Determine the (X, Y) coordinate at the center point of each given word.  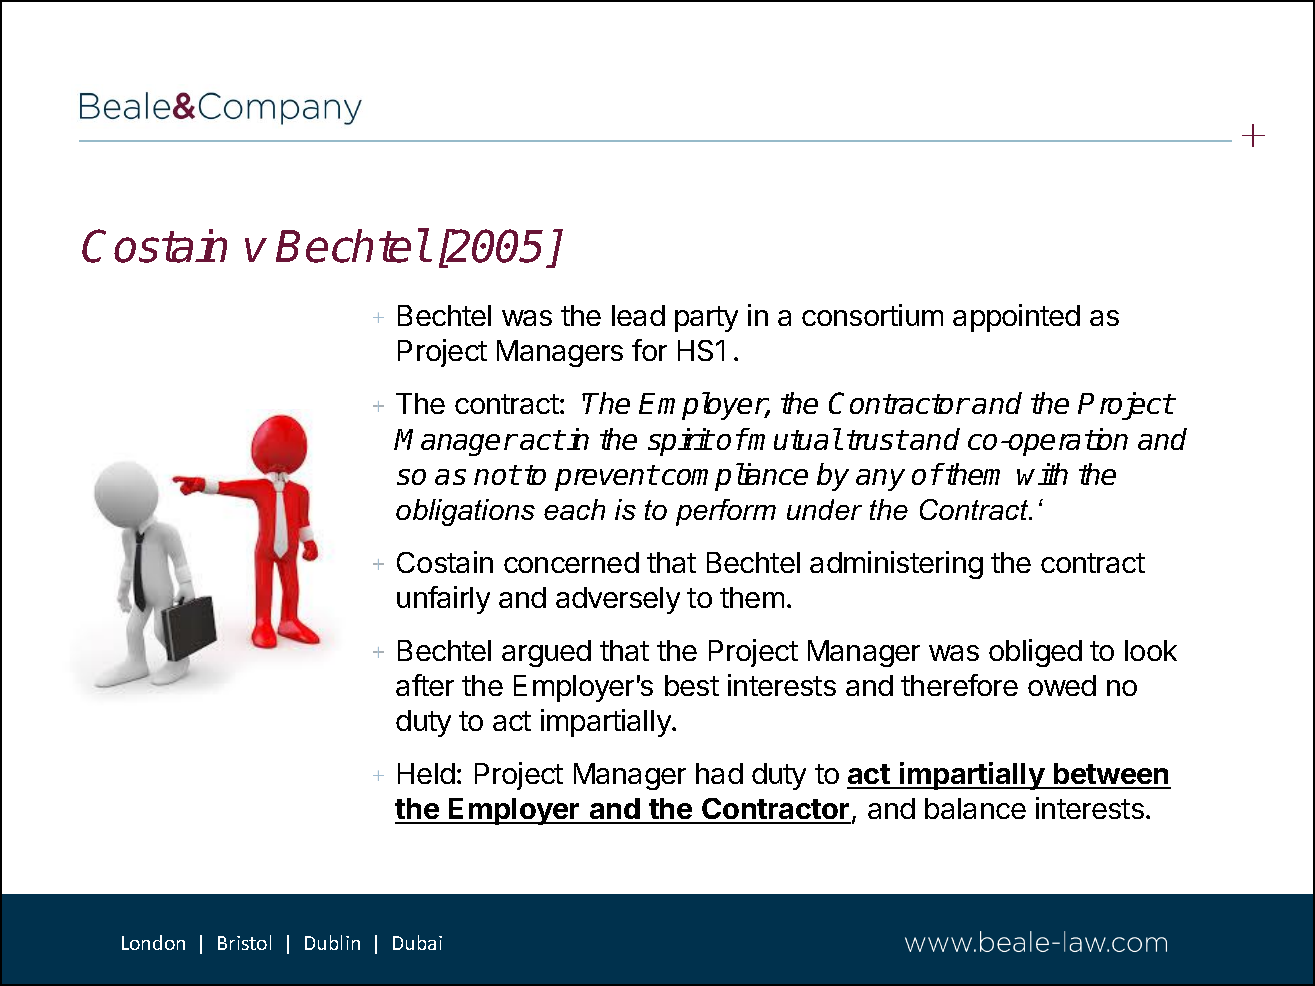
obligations (465, 512)
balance (975, 808)
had (719, 773)
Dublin (332, 942)
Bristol (244, 942)
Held (426, 773)
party (706, 319)
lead (638, 315)
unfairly (443, 600)
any (880, 480)
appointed (1016, 318)
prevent (606, 478)
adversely (618, 600)
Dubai (417, 942)
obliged (1035, 653)
